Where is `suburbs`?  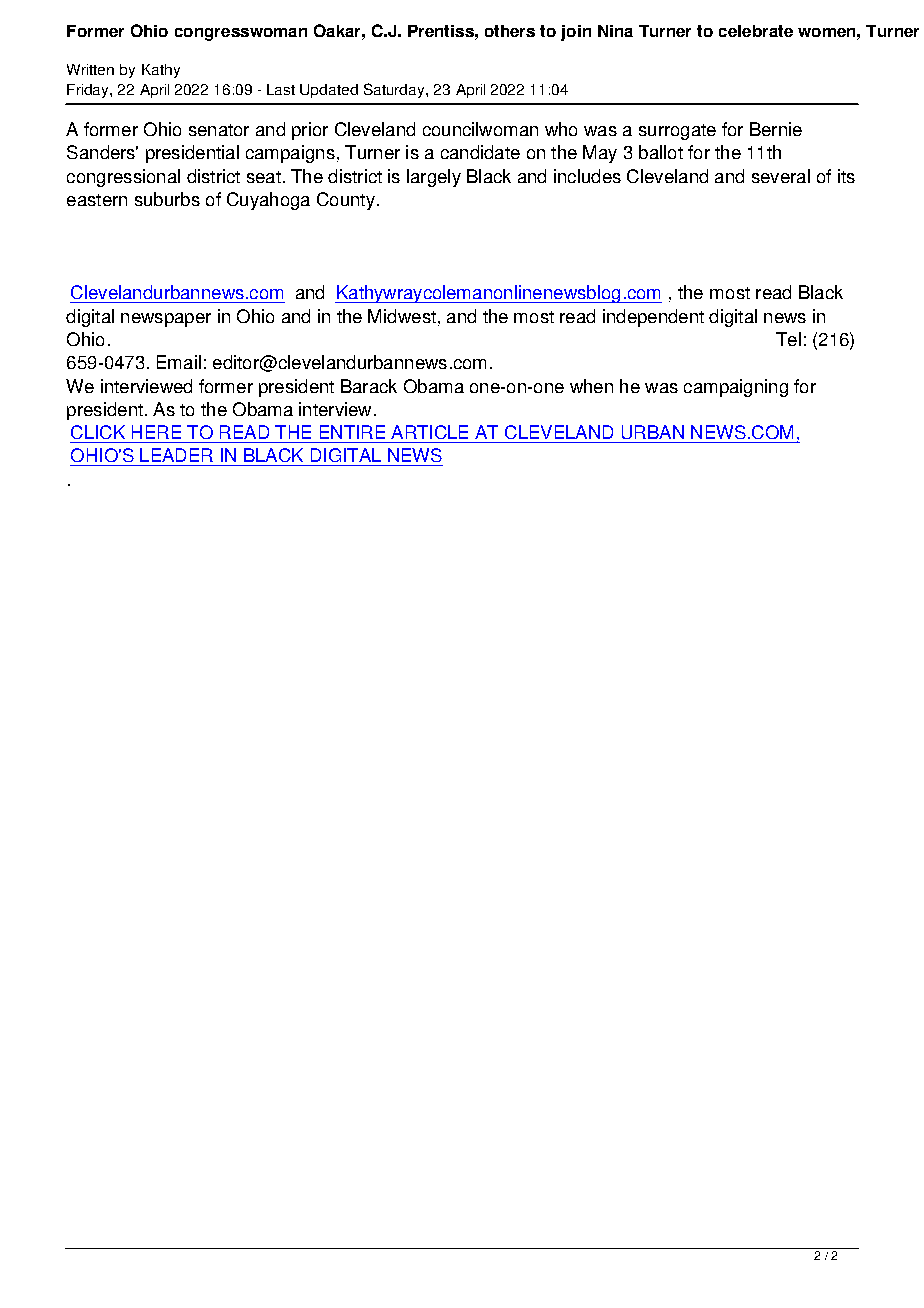
suburbs is located at coordinates (167, 199).
